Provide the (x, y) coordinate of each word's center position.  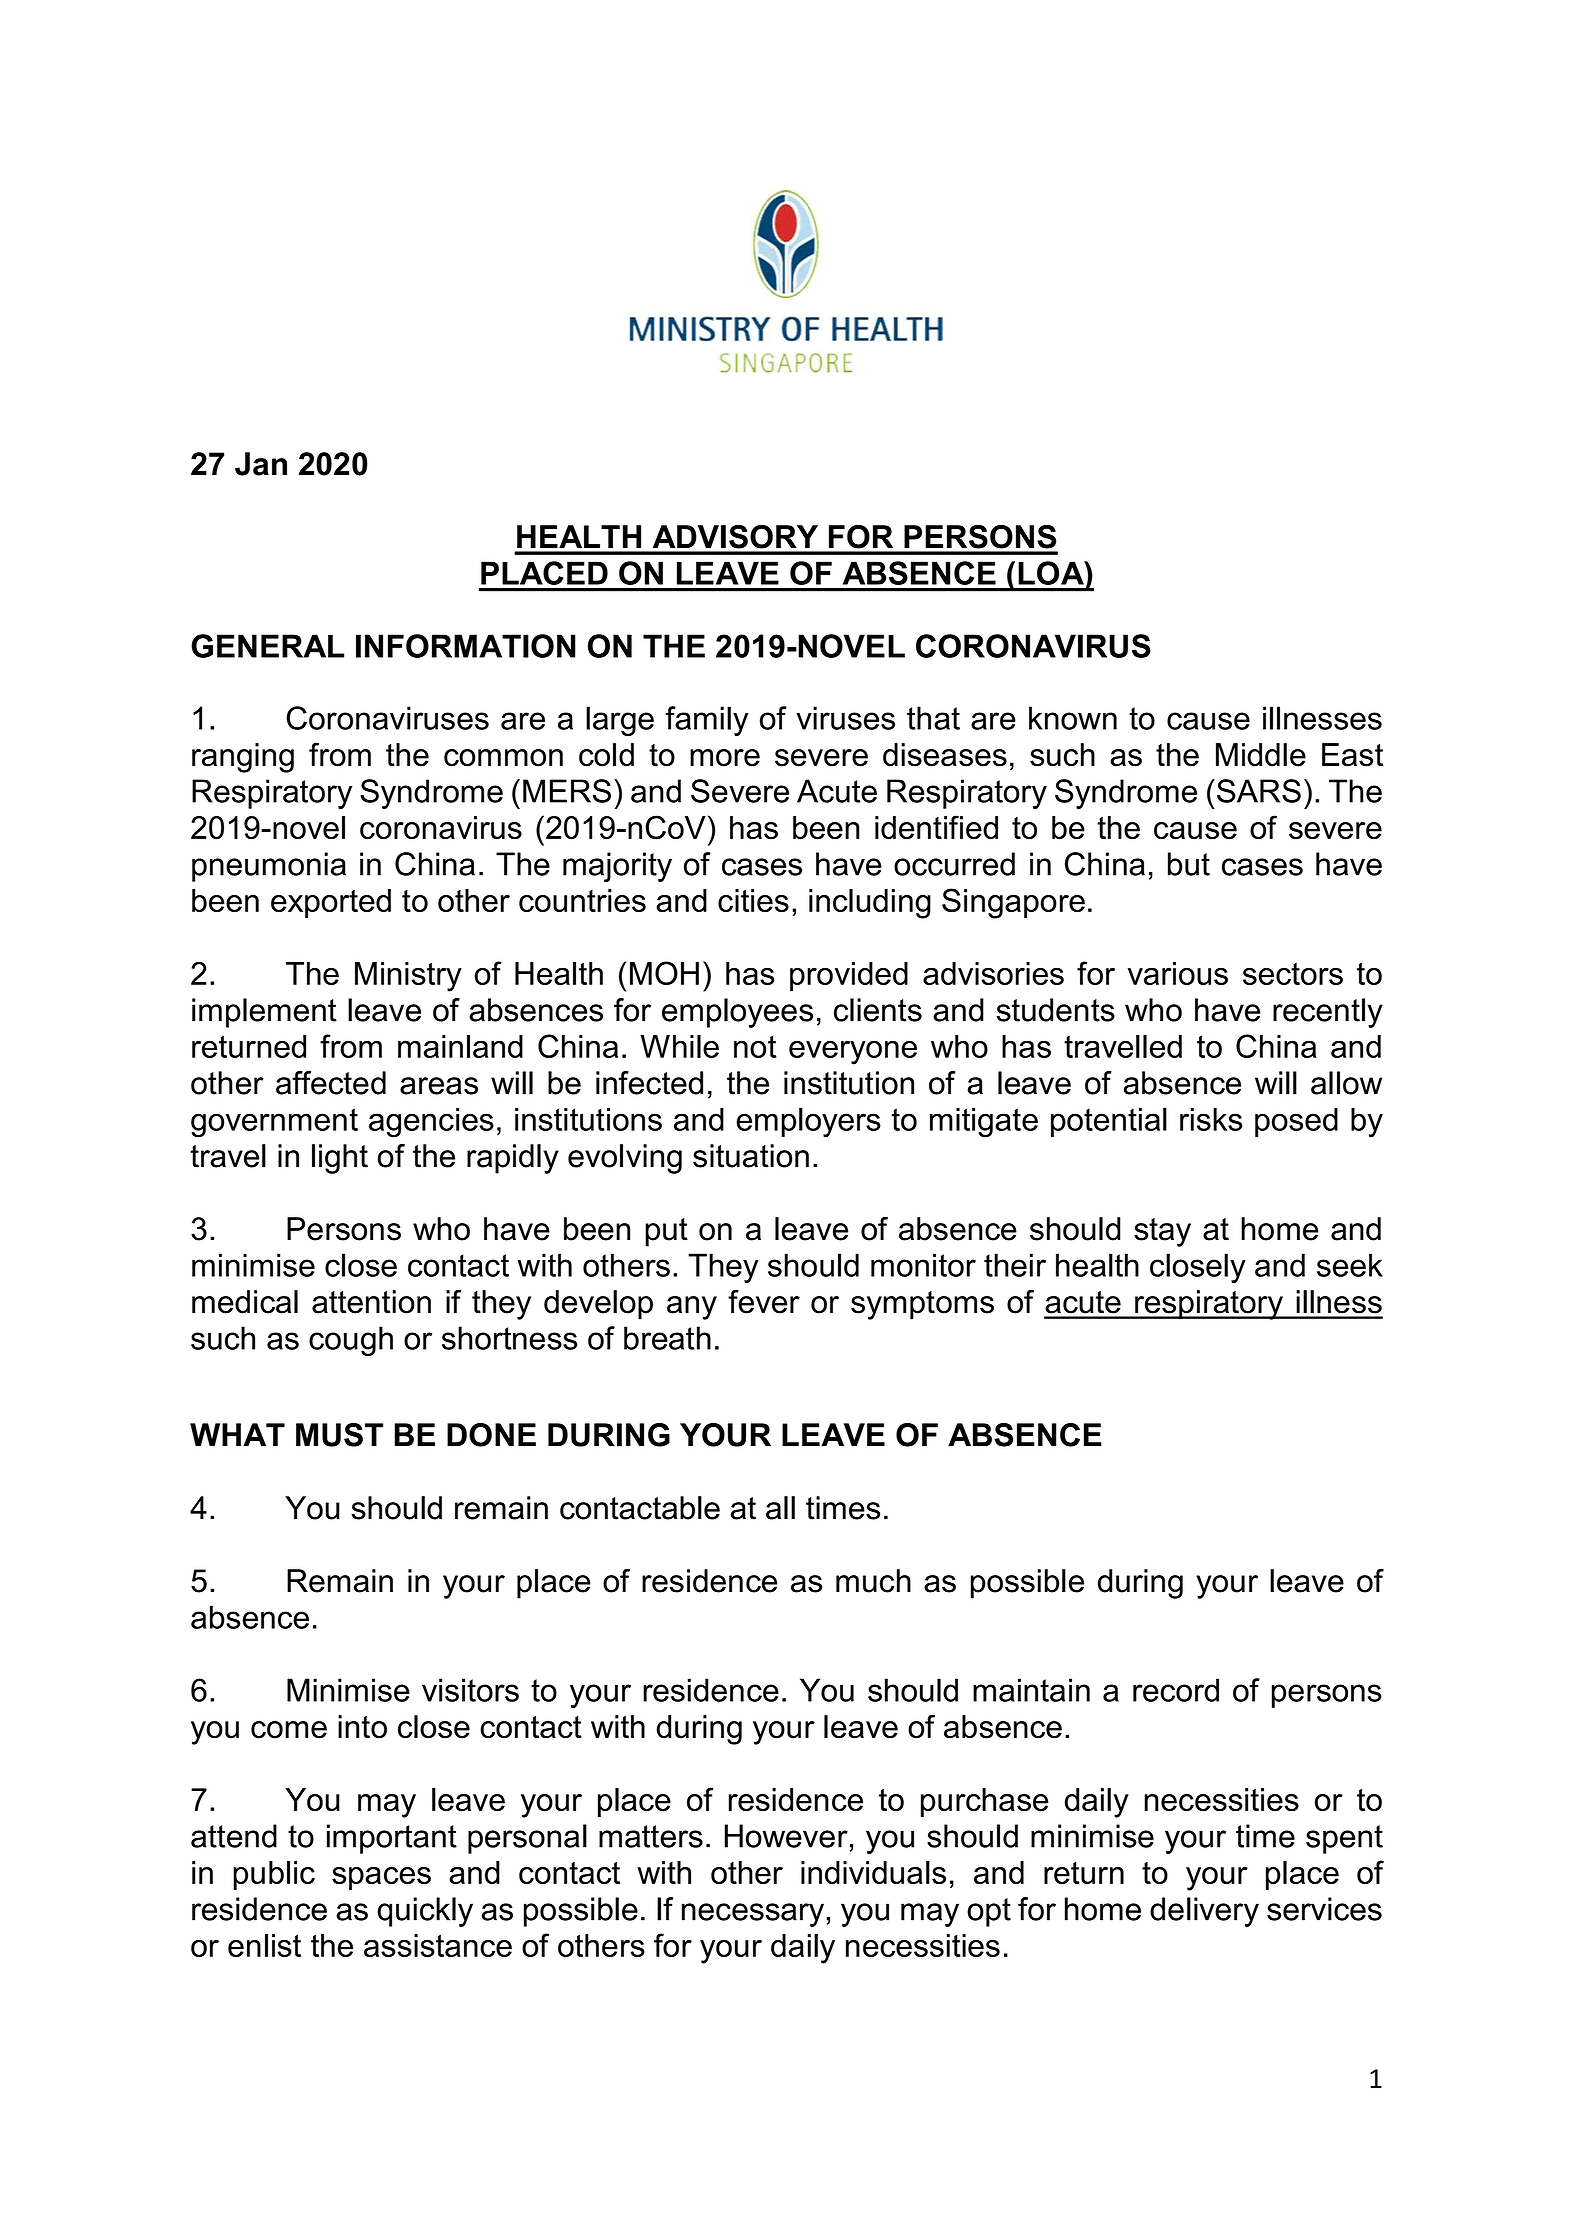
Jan (261, 464)
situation (751, 1156)
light (340, 1159)
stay (1162, 1232)
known (1073, 718)
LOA (1052, 573)
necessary (753, 1915)
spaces (381, 1878)
